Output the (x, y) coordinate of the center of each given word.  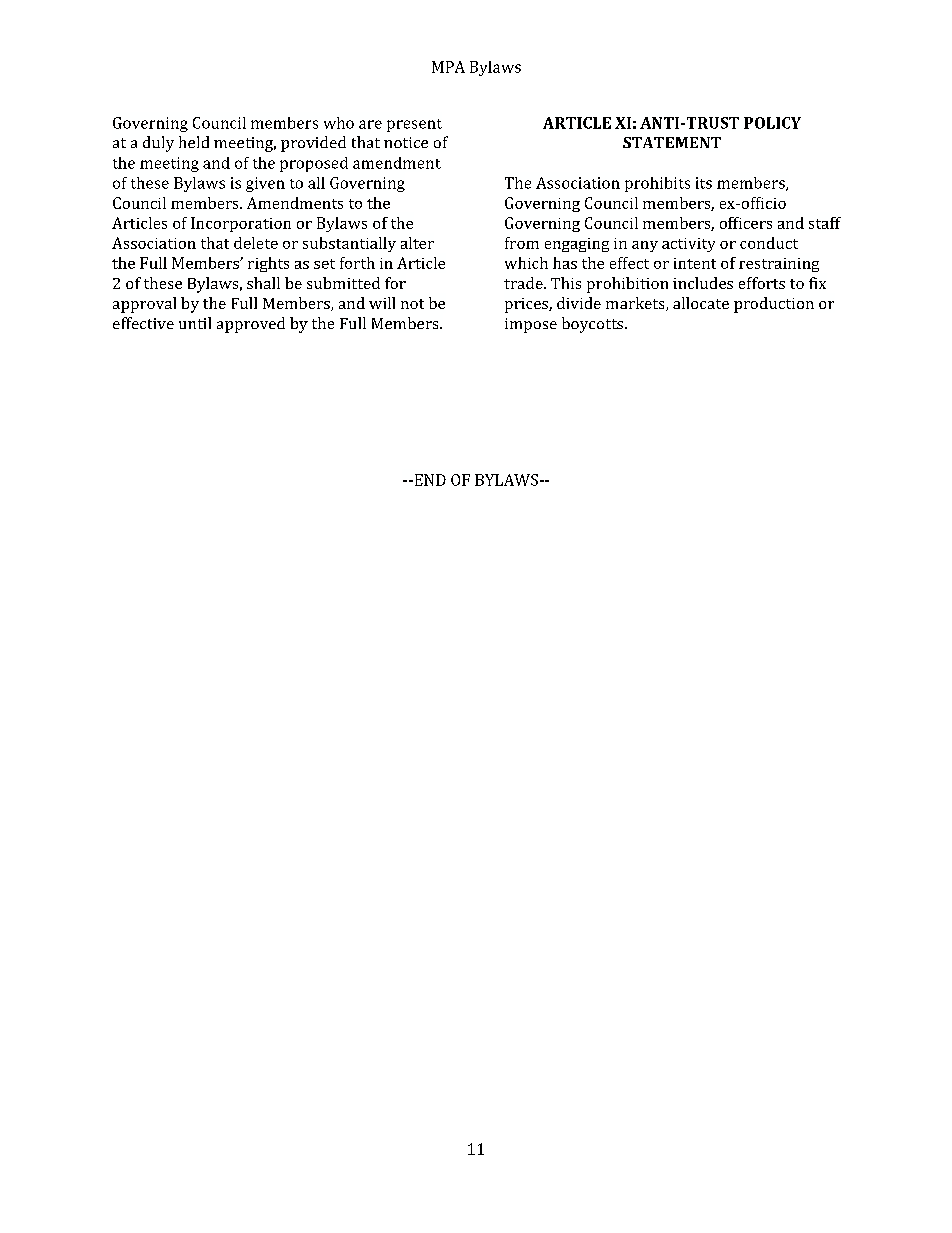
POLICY (772, 123)
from (522, 243)
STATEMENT (672, 142)
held (194, 142)
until (195, 323)
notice (406, 142)
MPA (448, 67)
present (414, 125)
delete (256, 243)
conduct (769, 243)
